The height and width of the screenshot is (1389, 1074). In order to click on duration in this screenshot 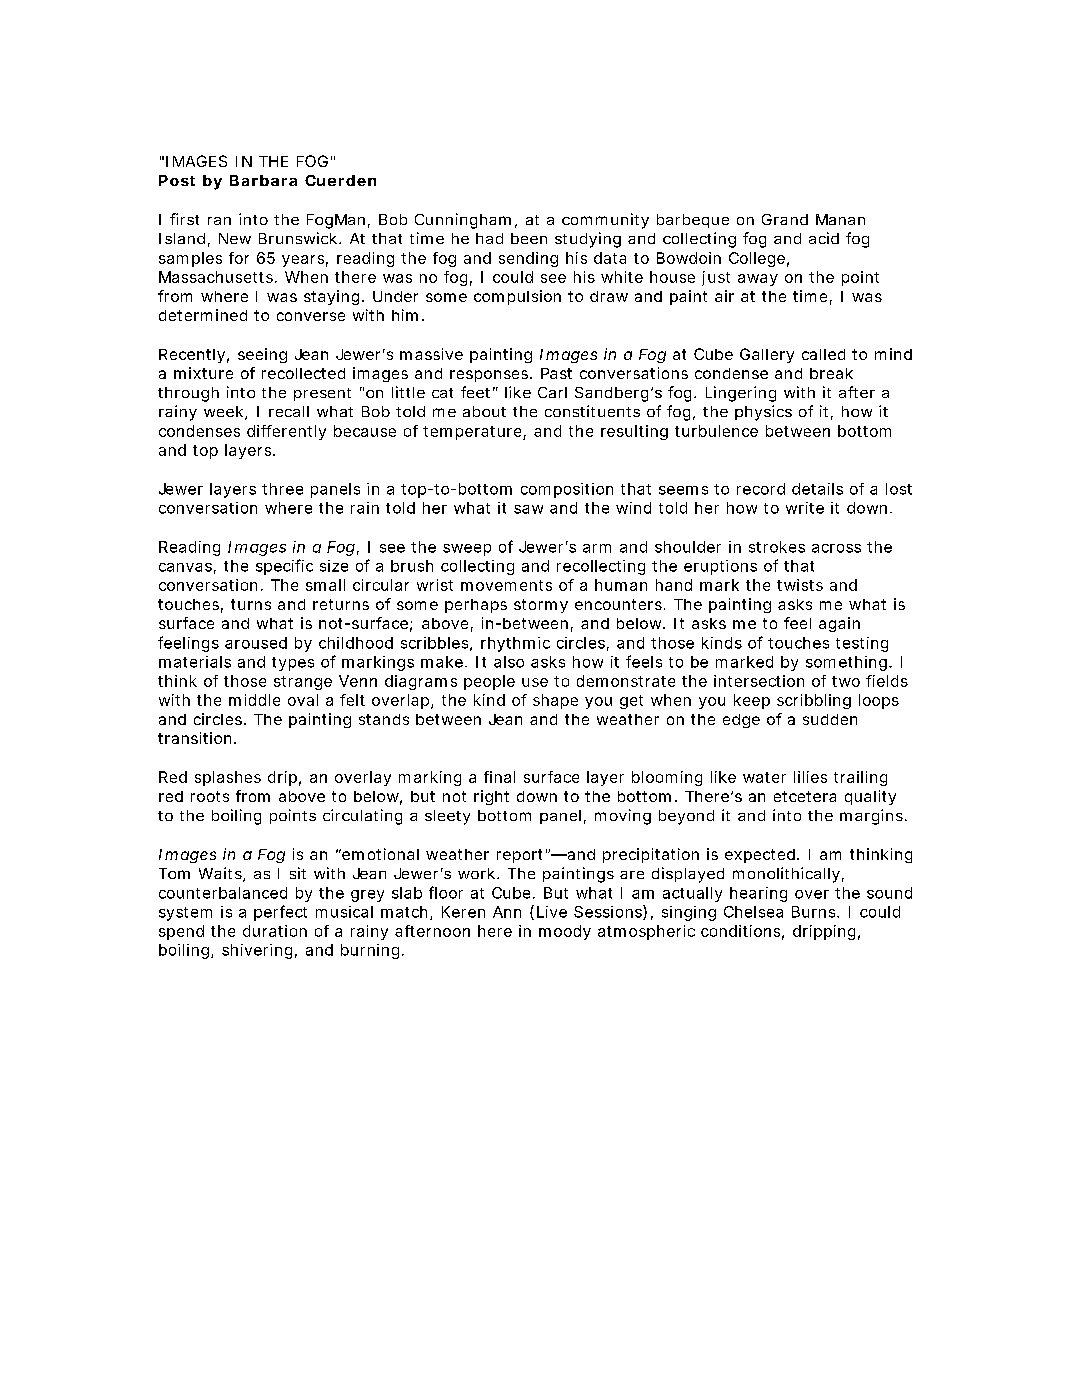, I will do `click(275, 931)`.
